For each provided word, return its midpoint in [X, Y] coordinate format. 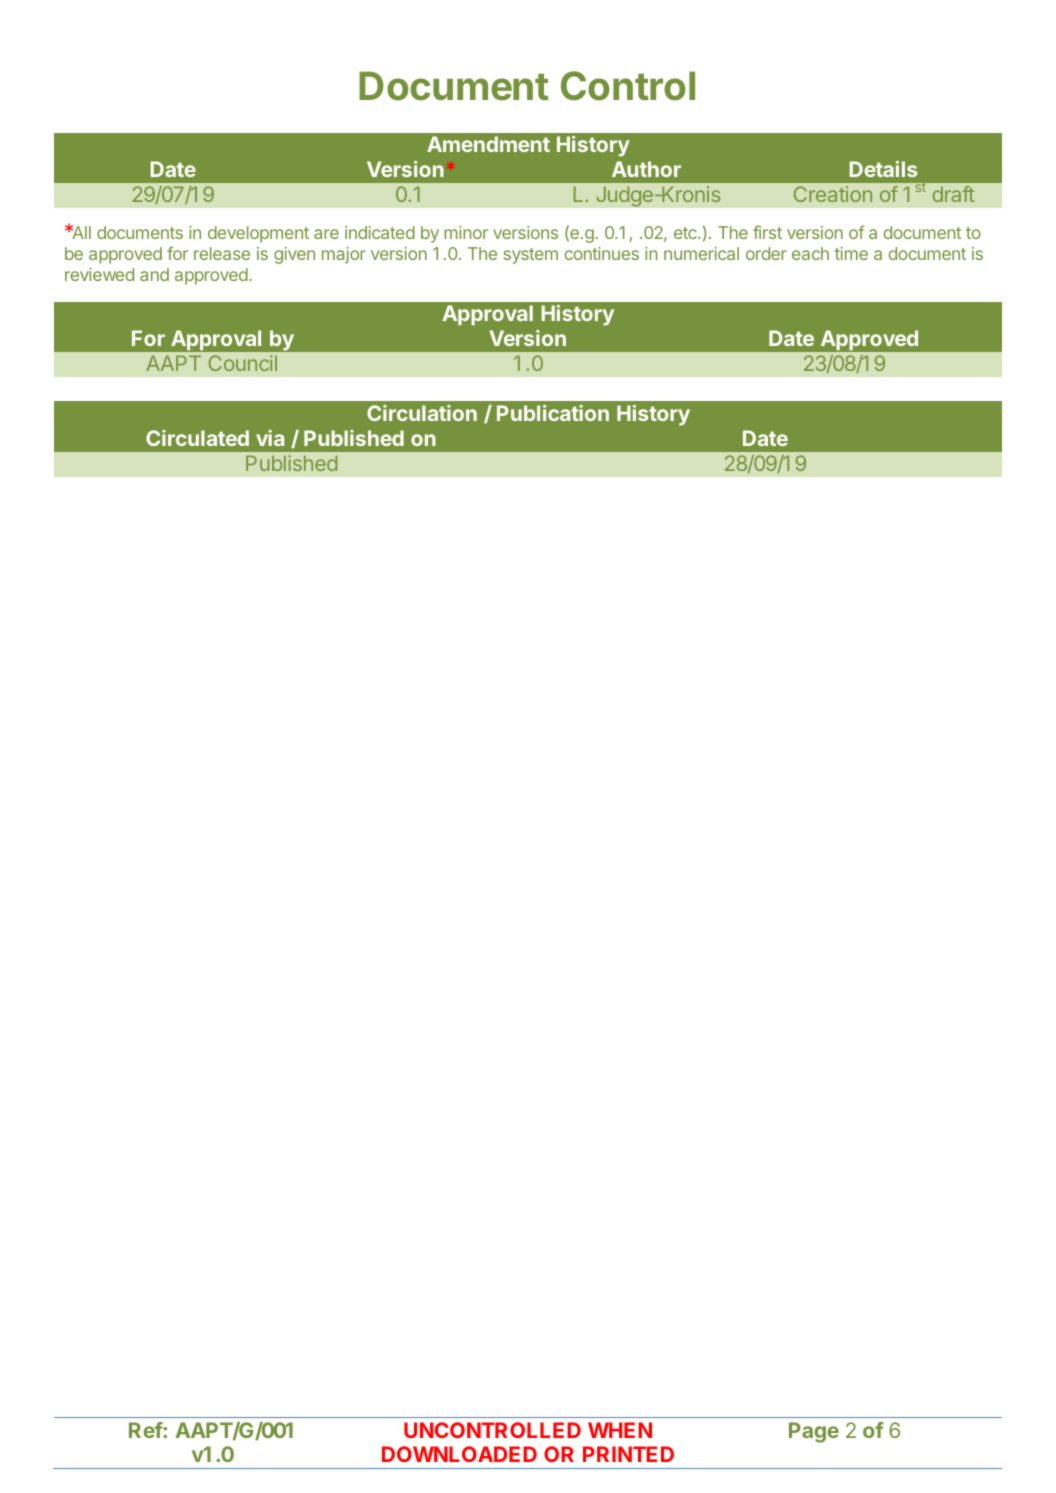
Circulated [197, 438]
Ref [146, 1430]
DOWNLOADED [459, 1454]
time [851, 253]
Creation [833, 194]
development [258, 234]
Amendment [488, 144]
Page [814, 1432]
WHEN [620, 1430]
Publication [553, 413]
